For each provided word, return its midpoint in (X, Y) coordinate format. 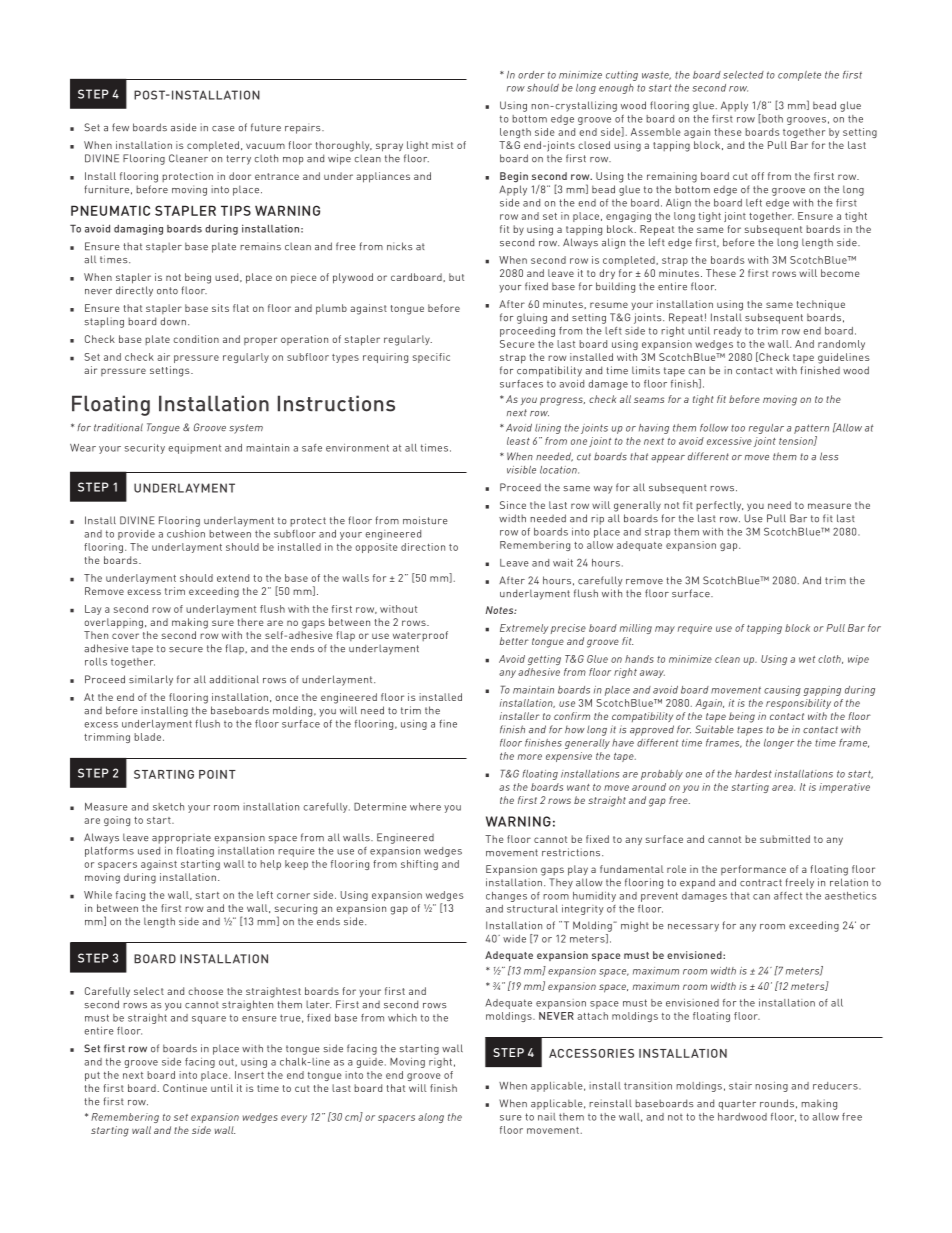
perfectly (719, 506)
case (223, 129)
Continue (185, 1088)
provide (136, 535)
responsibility (798, 704)
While (98, 895)
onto (167, 291)
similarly (151, 680)
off (757, 176)
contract (761, 883)
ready (728, 332)
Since (513, 505)
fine (448, 724)
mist (442, 145)
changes (506, 897)
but (456, 277)
